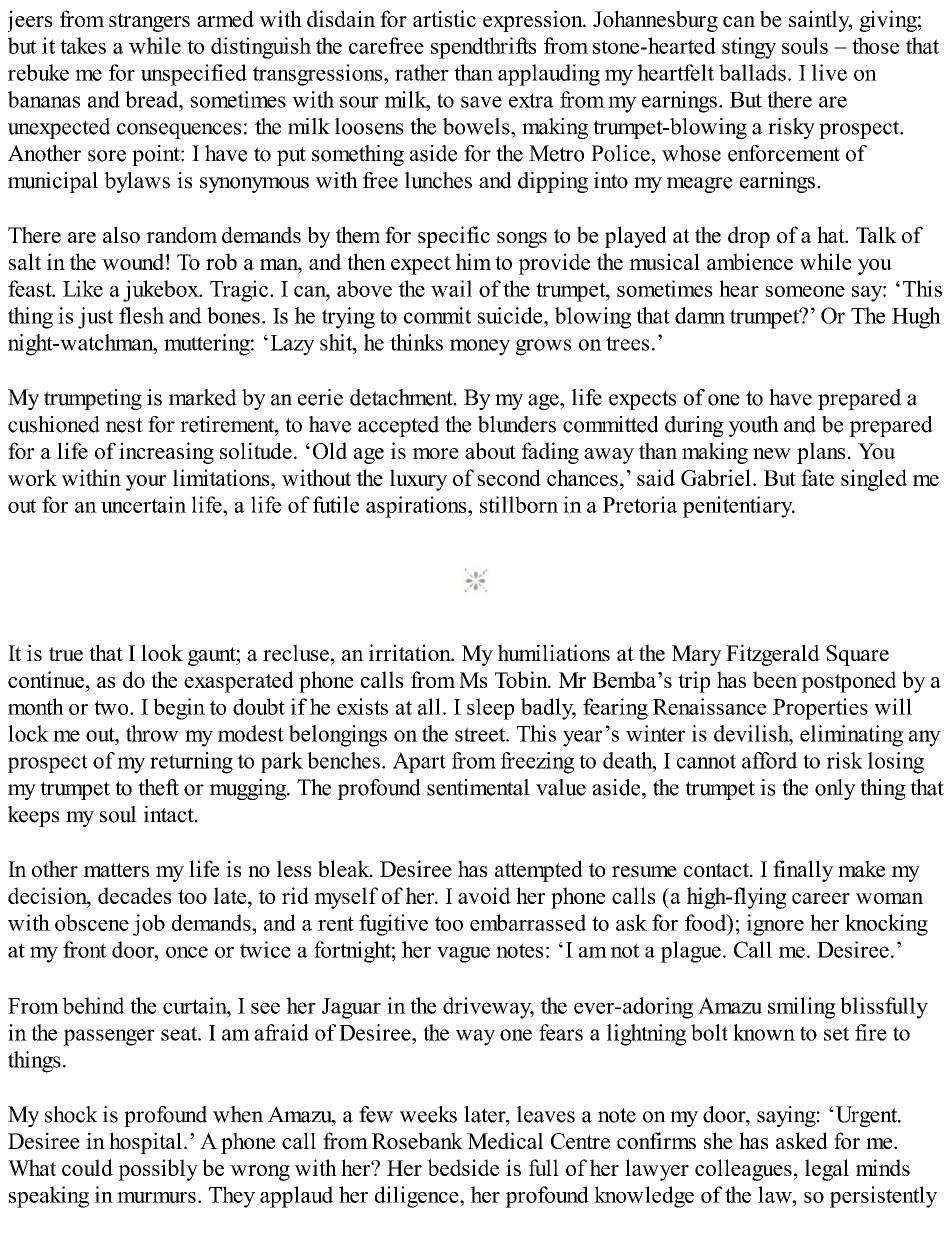 This screenshot has height=1233, width=952. What do you see at coordinates (149, 22) in the screenshot?
I see `strangers` at bounding box center [149, 22].
